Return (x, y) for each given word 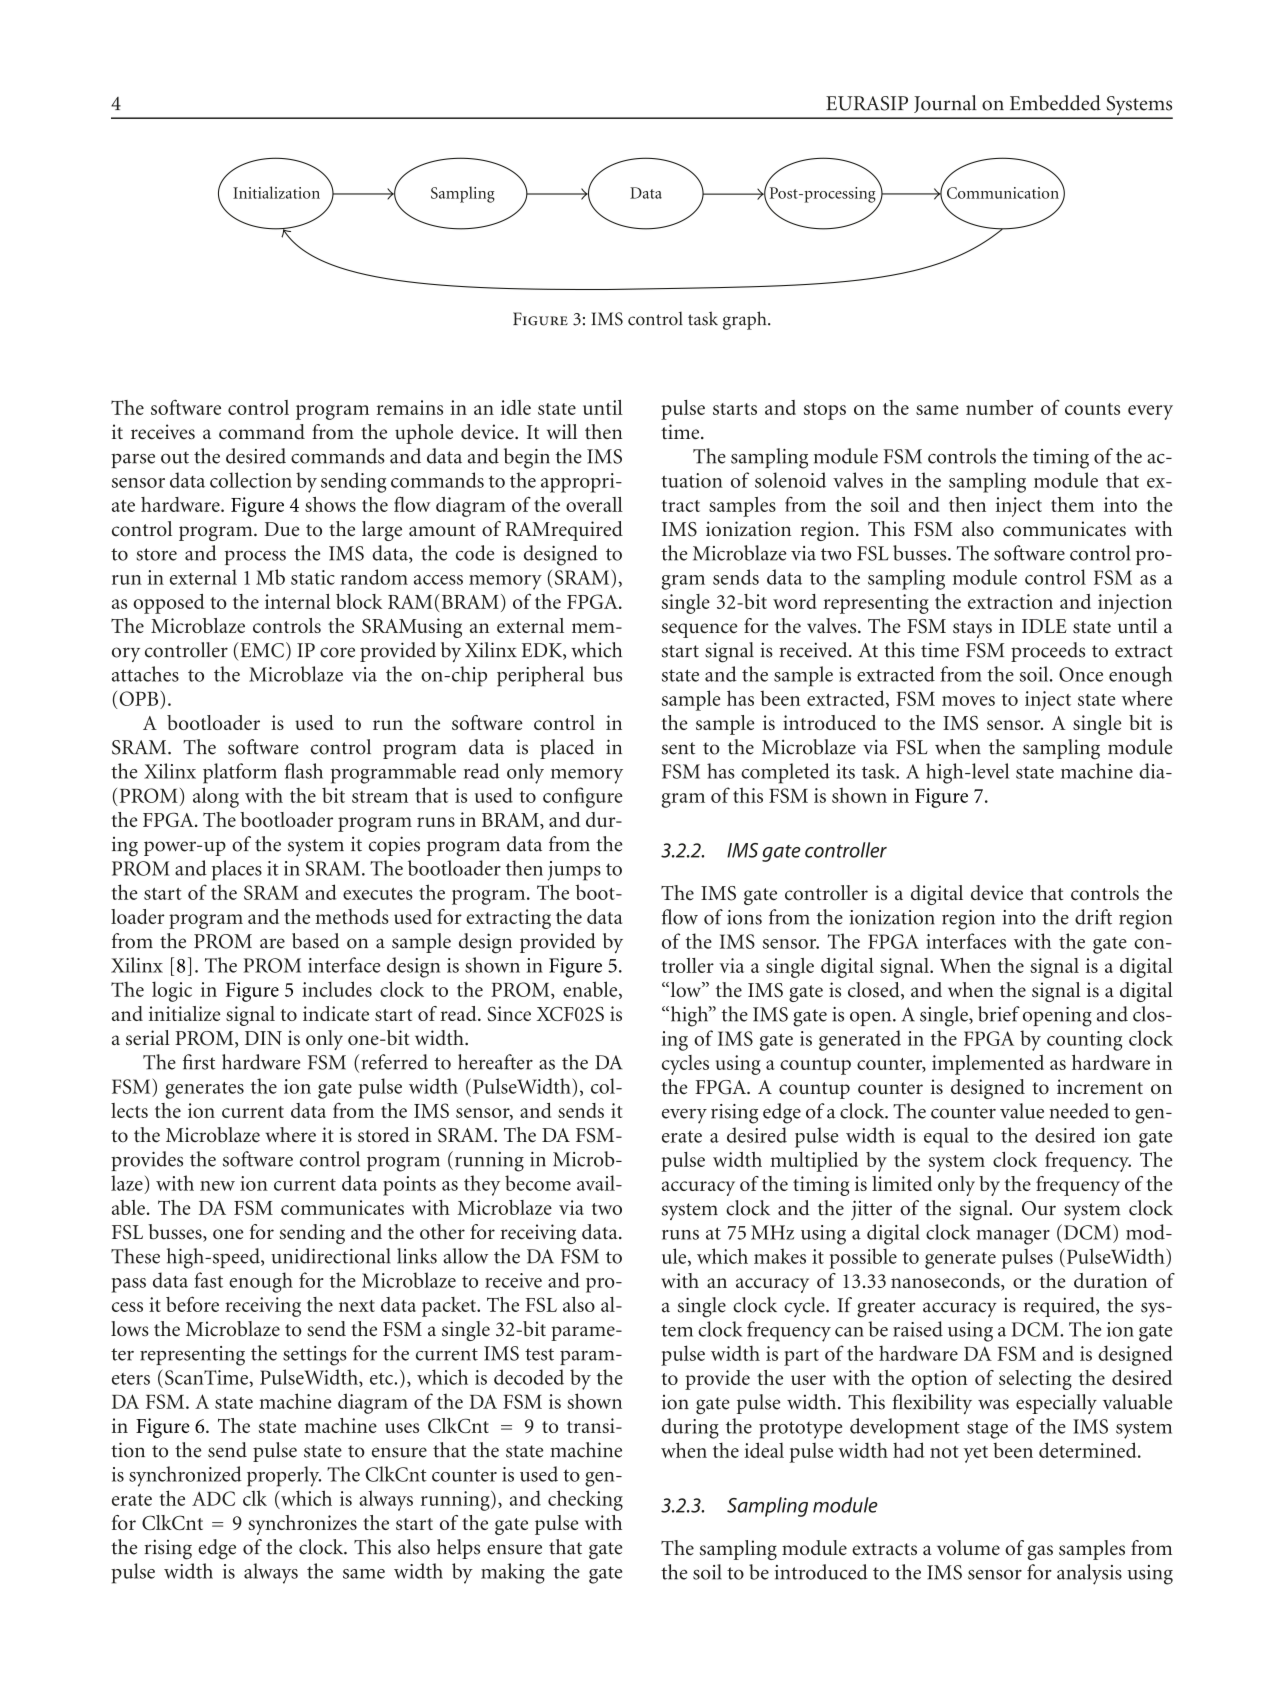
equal (946, 1137)
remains (410, 407)
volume (968, 1548)
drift (1093, 917)
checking (585, 1500)
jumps (574, 871)
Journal (945, 104)
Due (282, 529)
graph (746, 320)
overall (594, 504)
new (217, 1186)
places (237, 870)
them (1072, 504)
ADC (213, 1498)
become (538, 1183)
